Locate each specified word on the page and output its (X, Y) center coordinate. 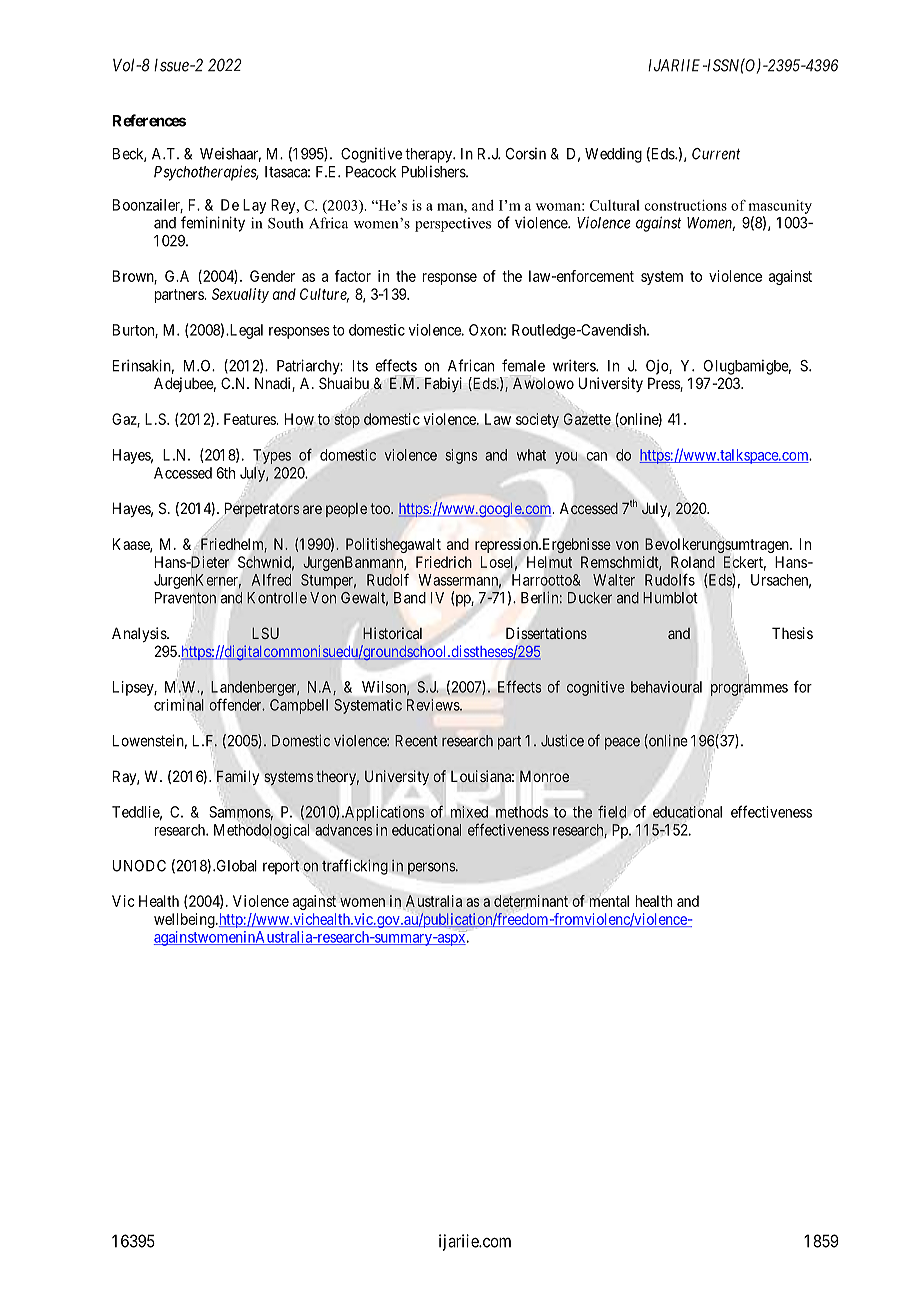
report (281, 867)
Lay (254, 206)
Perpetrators (262, 510)
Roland (693, 562)
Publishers (434, 172)
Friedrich (444, 562)
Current (716, 154)
